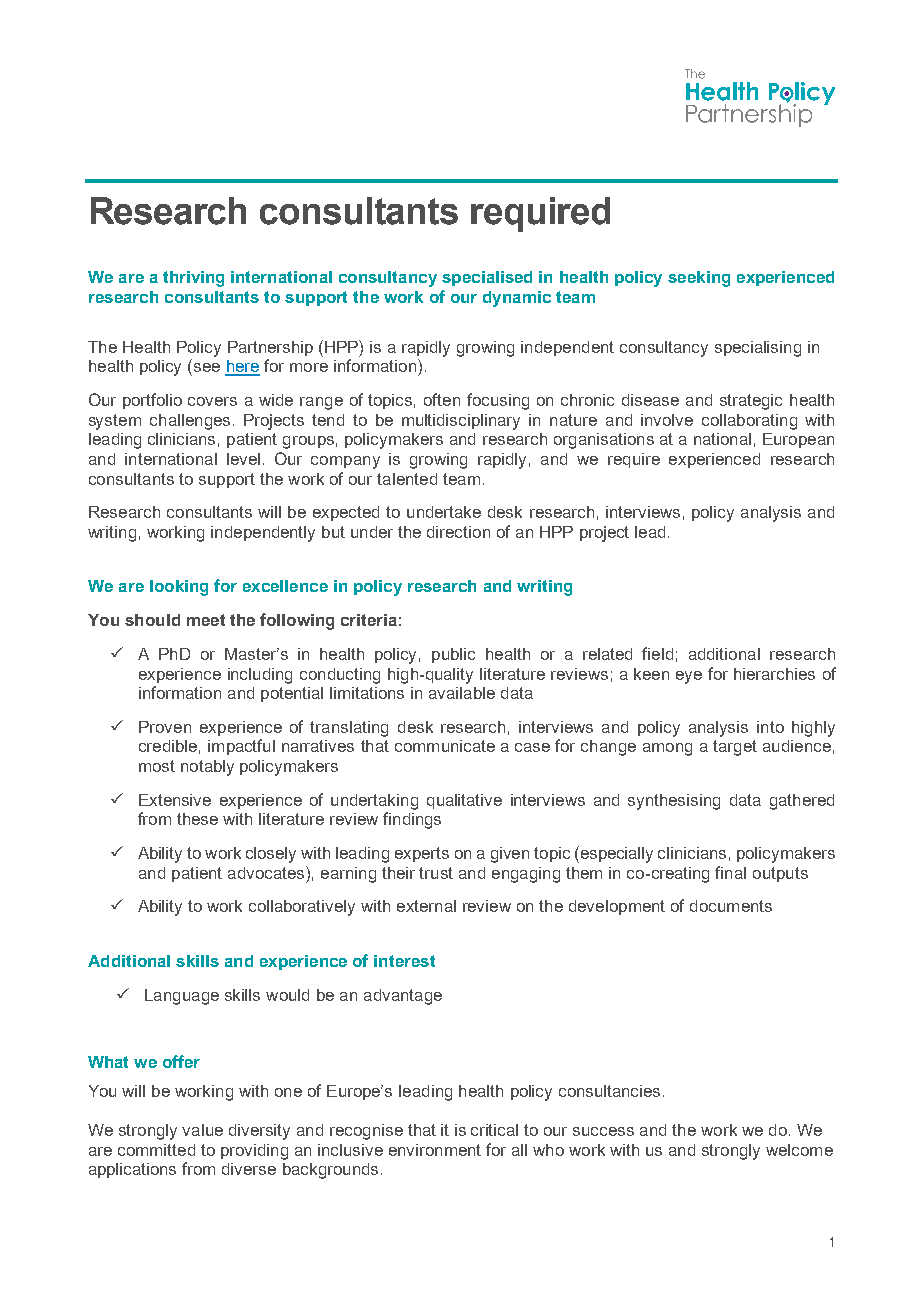 The height and width of the screenshot is (1308, 924). Describe the element at coordinates (193, 279) in the screenshot. I see `thriving` at that location.
